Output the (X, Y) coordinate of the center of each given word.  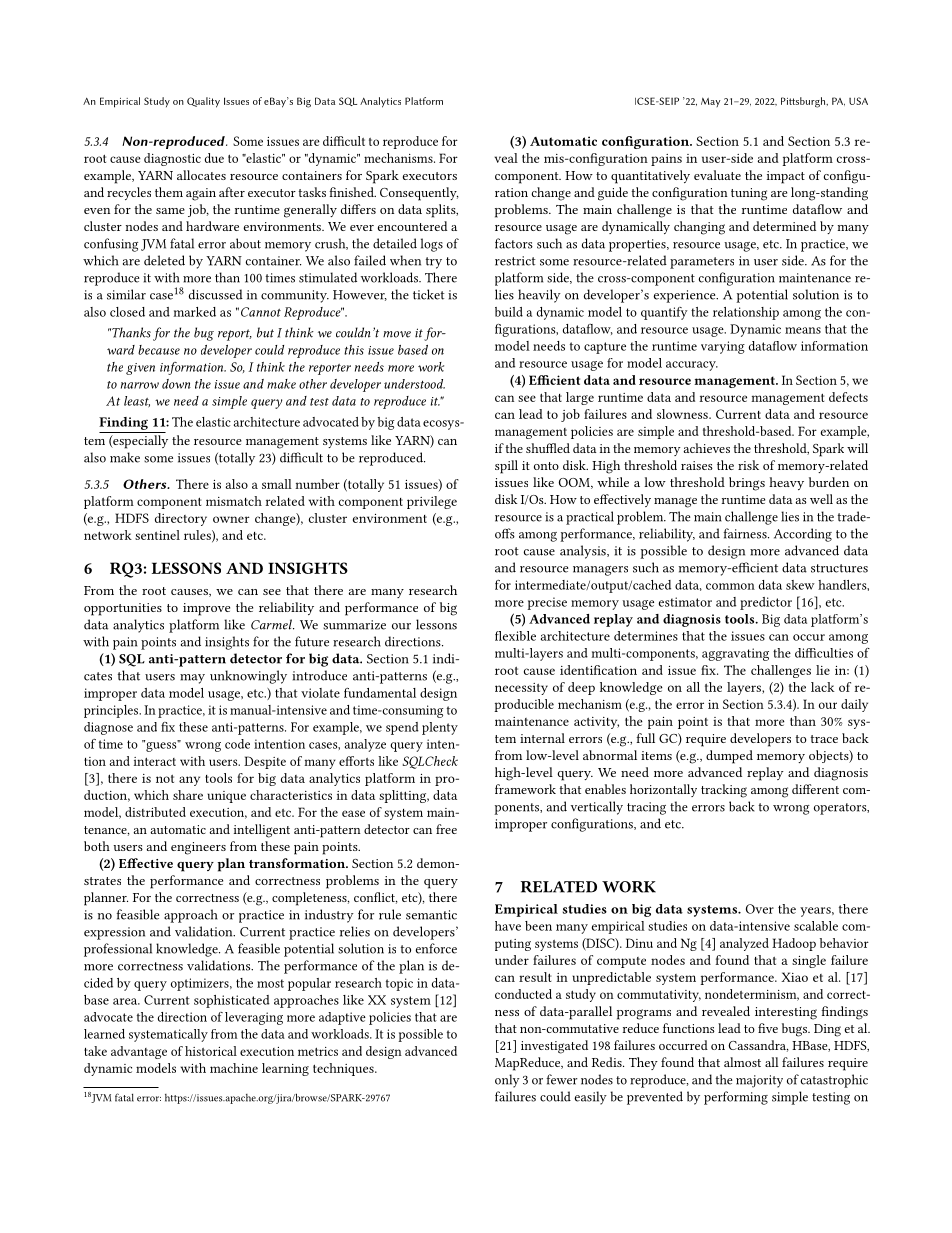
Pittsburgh (804, 102)
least (137, 401)
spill (506, 467)
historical (211, 1051)
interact (155, 761)
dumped (729, 757)
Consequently (419, 194)
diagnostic (172, 159)
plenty (440, 728)
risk (748, 465)
